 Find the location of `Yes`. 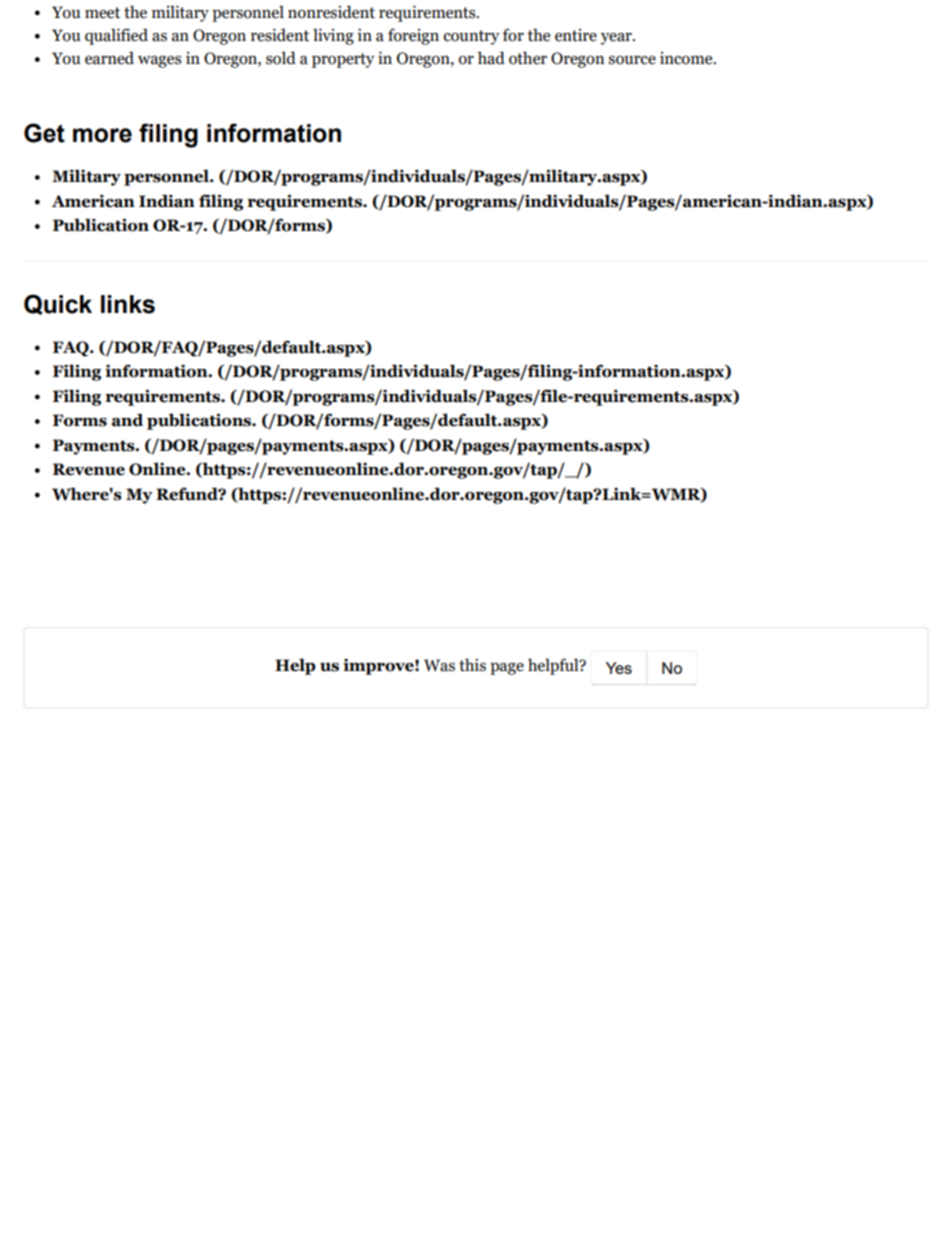

Yes is located at coordinates (619, 668).
